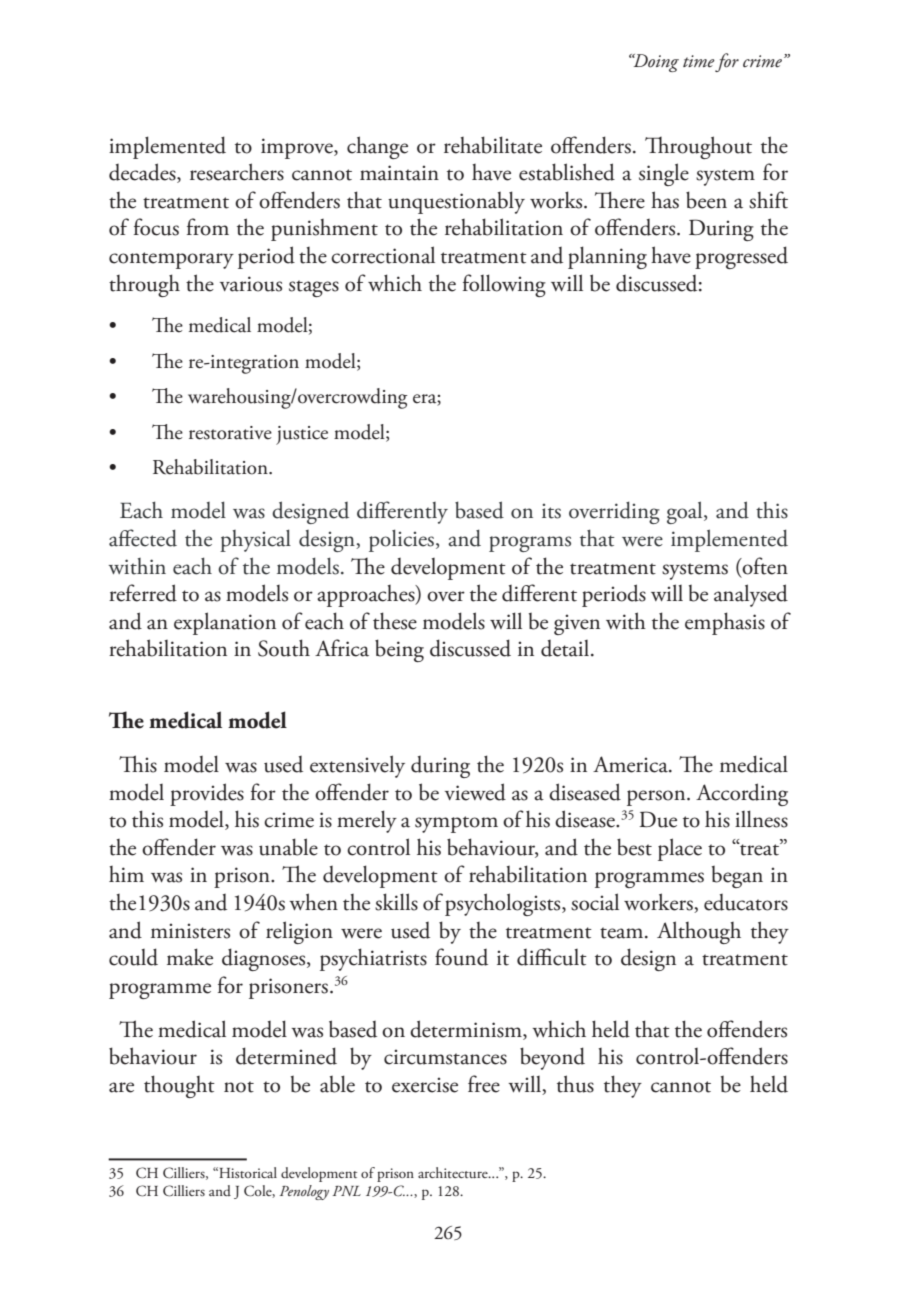 The image size is (924, 1305). I want to click on skills, so click(396, 902).
